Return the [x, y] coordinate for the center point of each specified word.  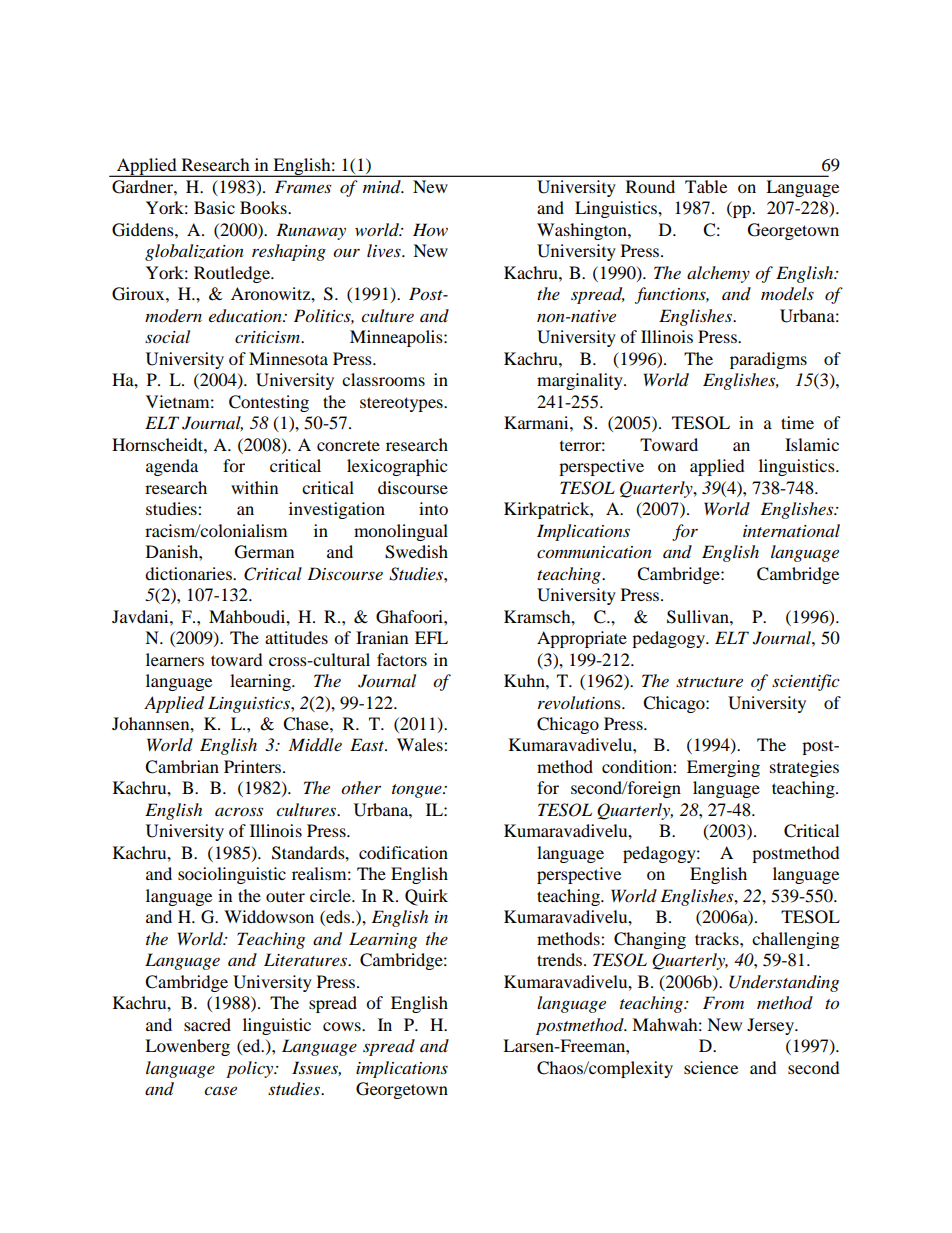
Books [264, 207]
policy [251, 1069]
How [430, 230]
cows [343, 1026]
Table [706, 186]
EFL [431, 637]
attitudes [296, 637]
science [711, 1067]
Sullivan [699, 617]
